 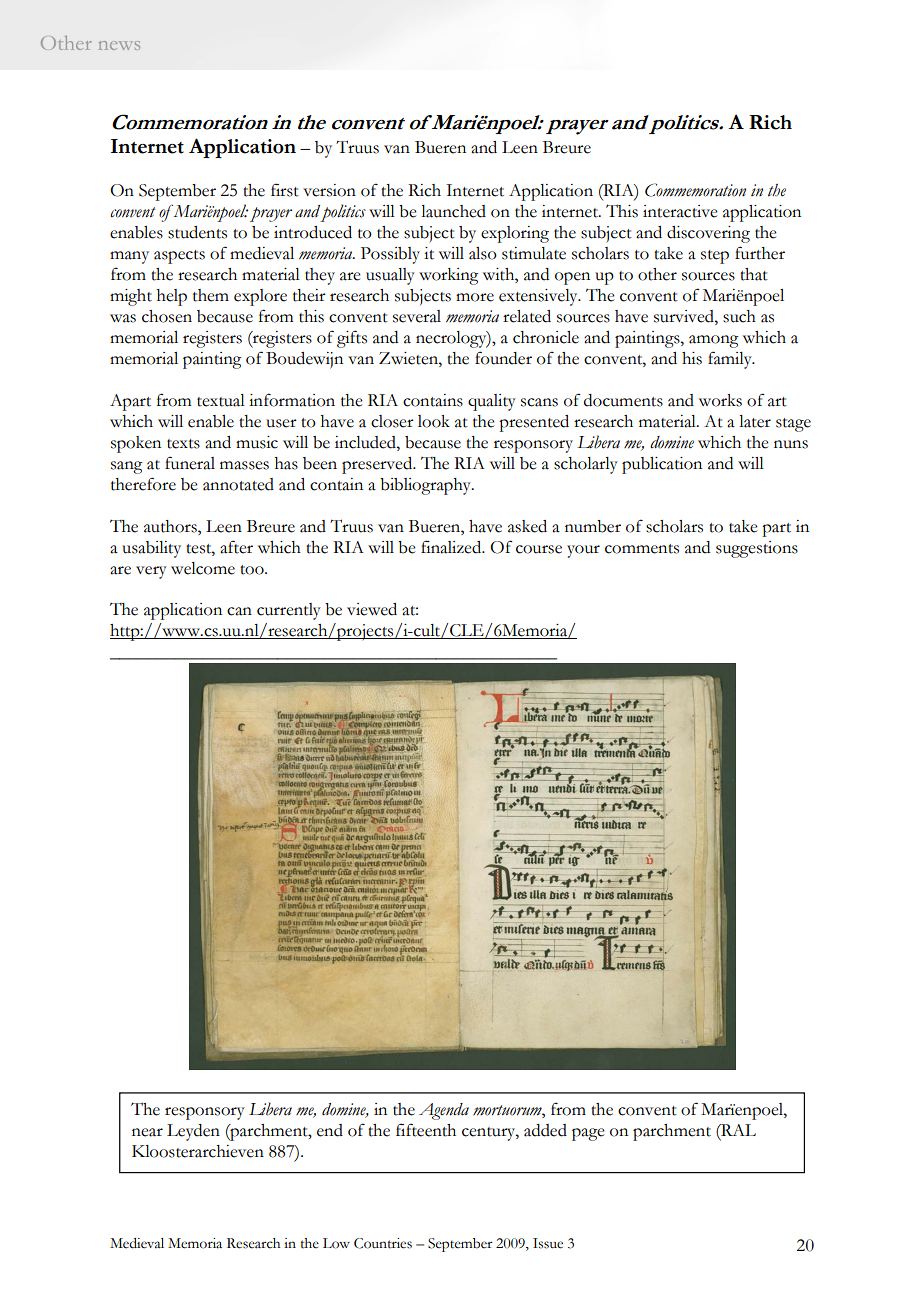 I want to click on launched, so click(x=453, y=211).
